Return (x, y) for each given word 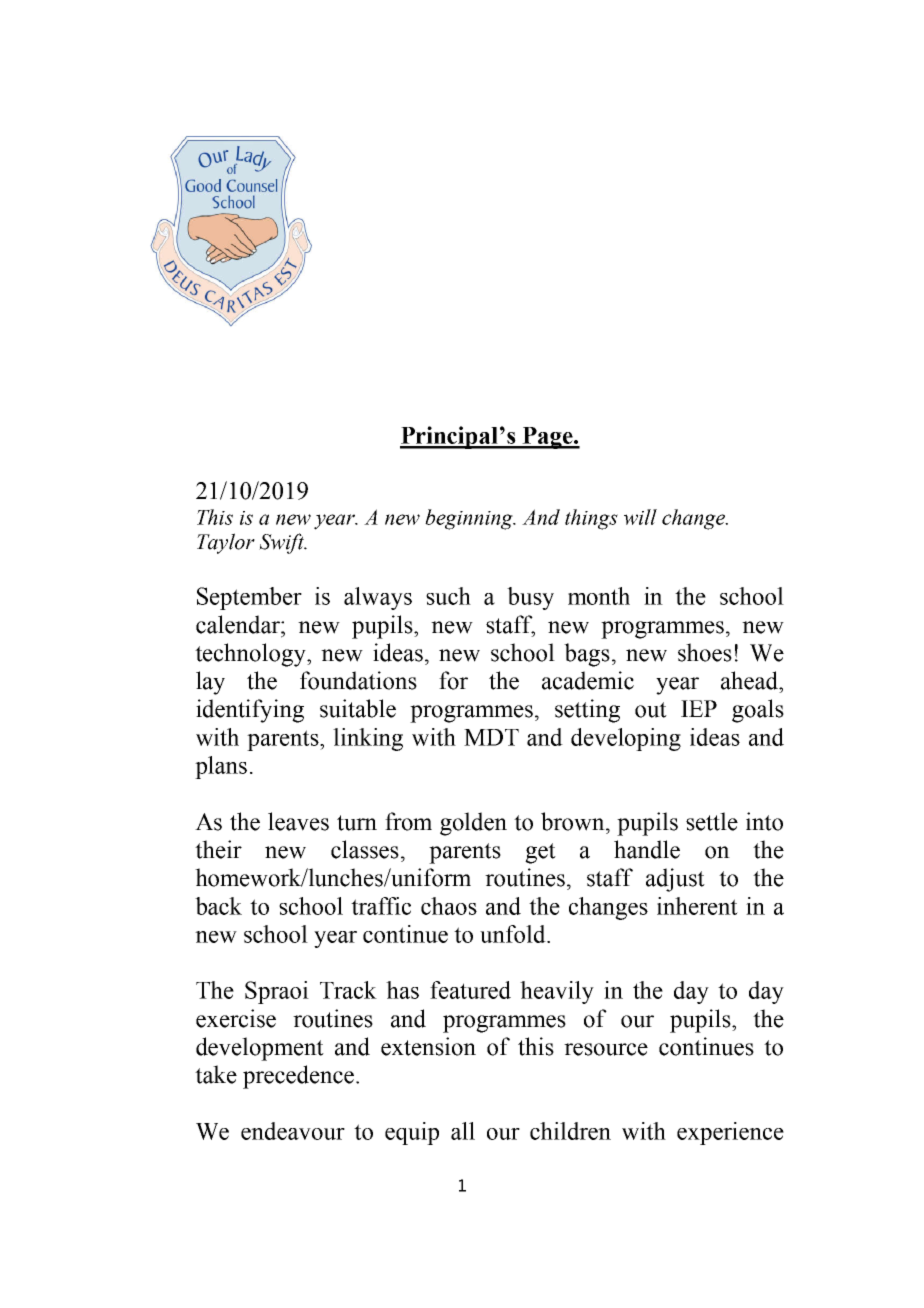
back (218, 906)
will (640, 517)
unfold (514, 934)
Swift (282, 543)
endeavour (293, 1131)
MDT (491, 737)
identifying (250, 711)
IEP (699, 708)
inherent (697, 906)
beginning (470, 519)
